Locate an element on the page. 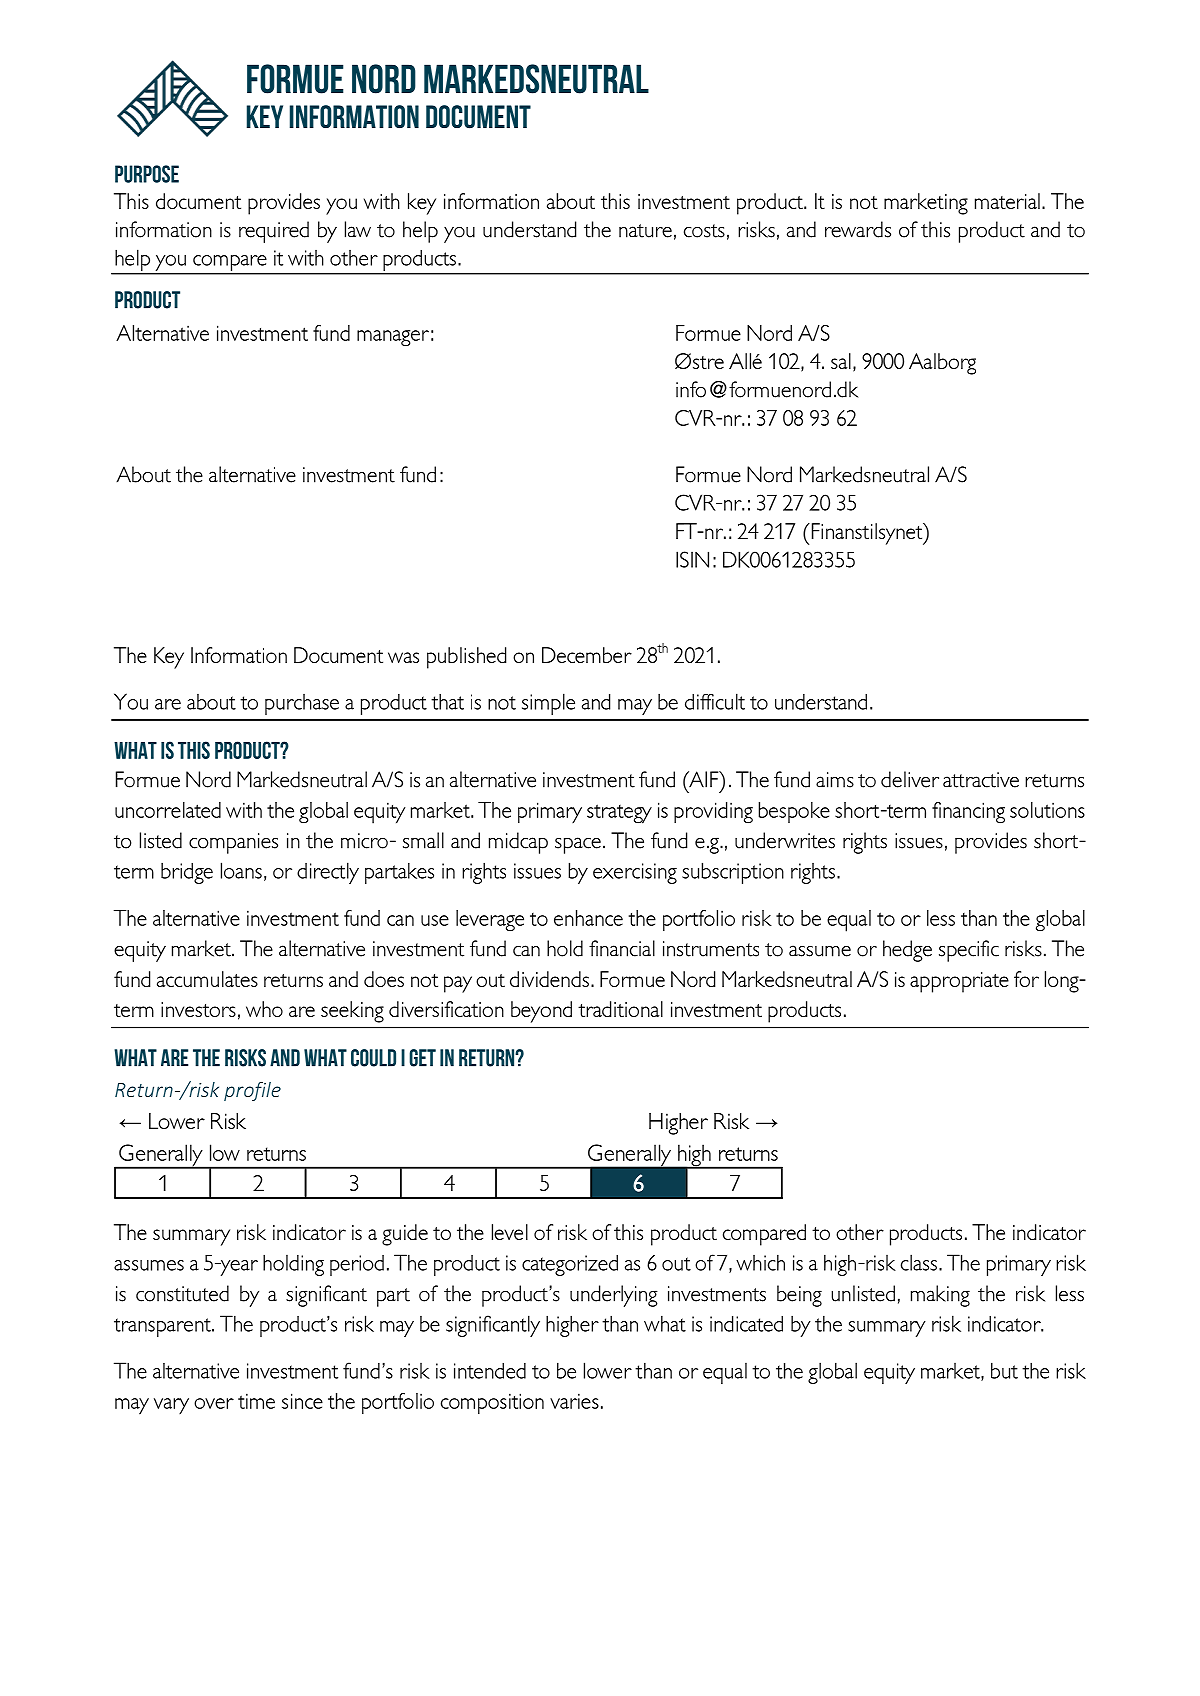 The height and width of the page is (1696, 1200). required is located at coordinates (274, 232).
